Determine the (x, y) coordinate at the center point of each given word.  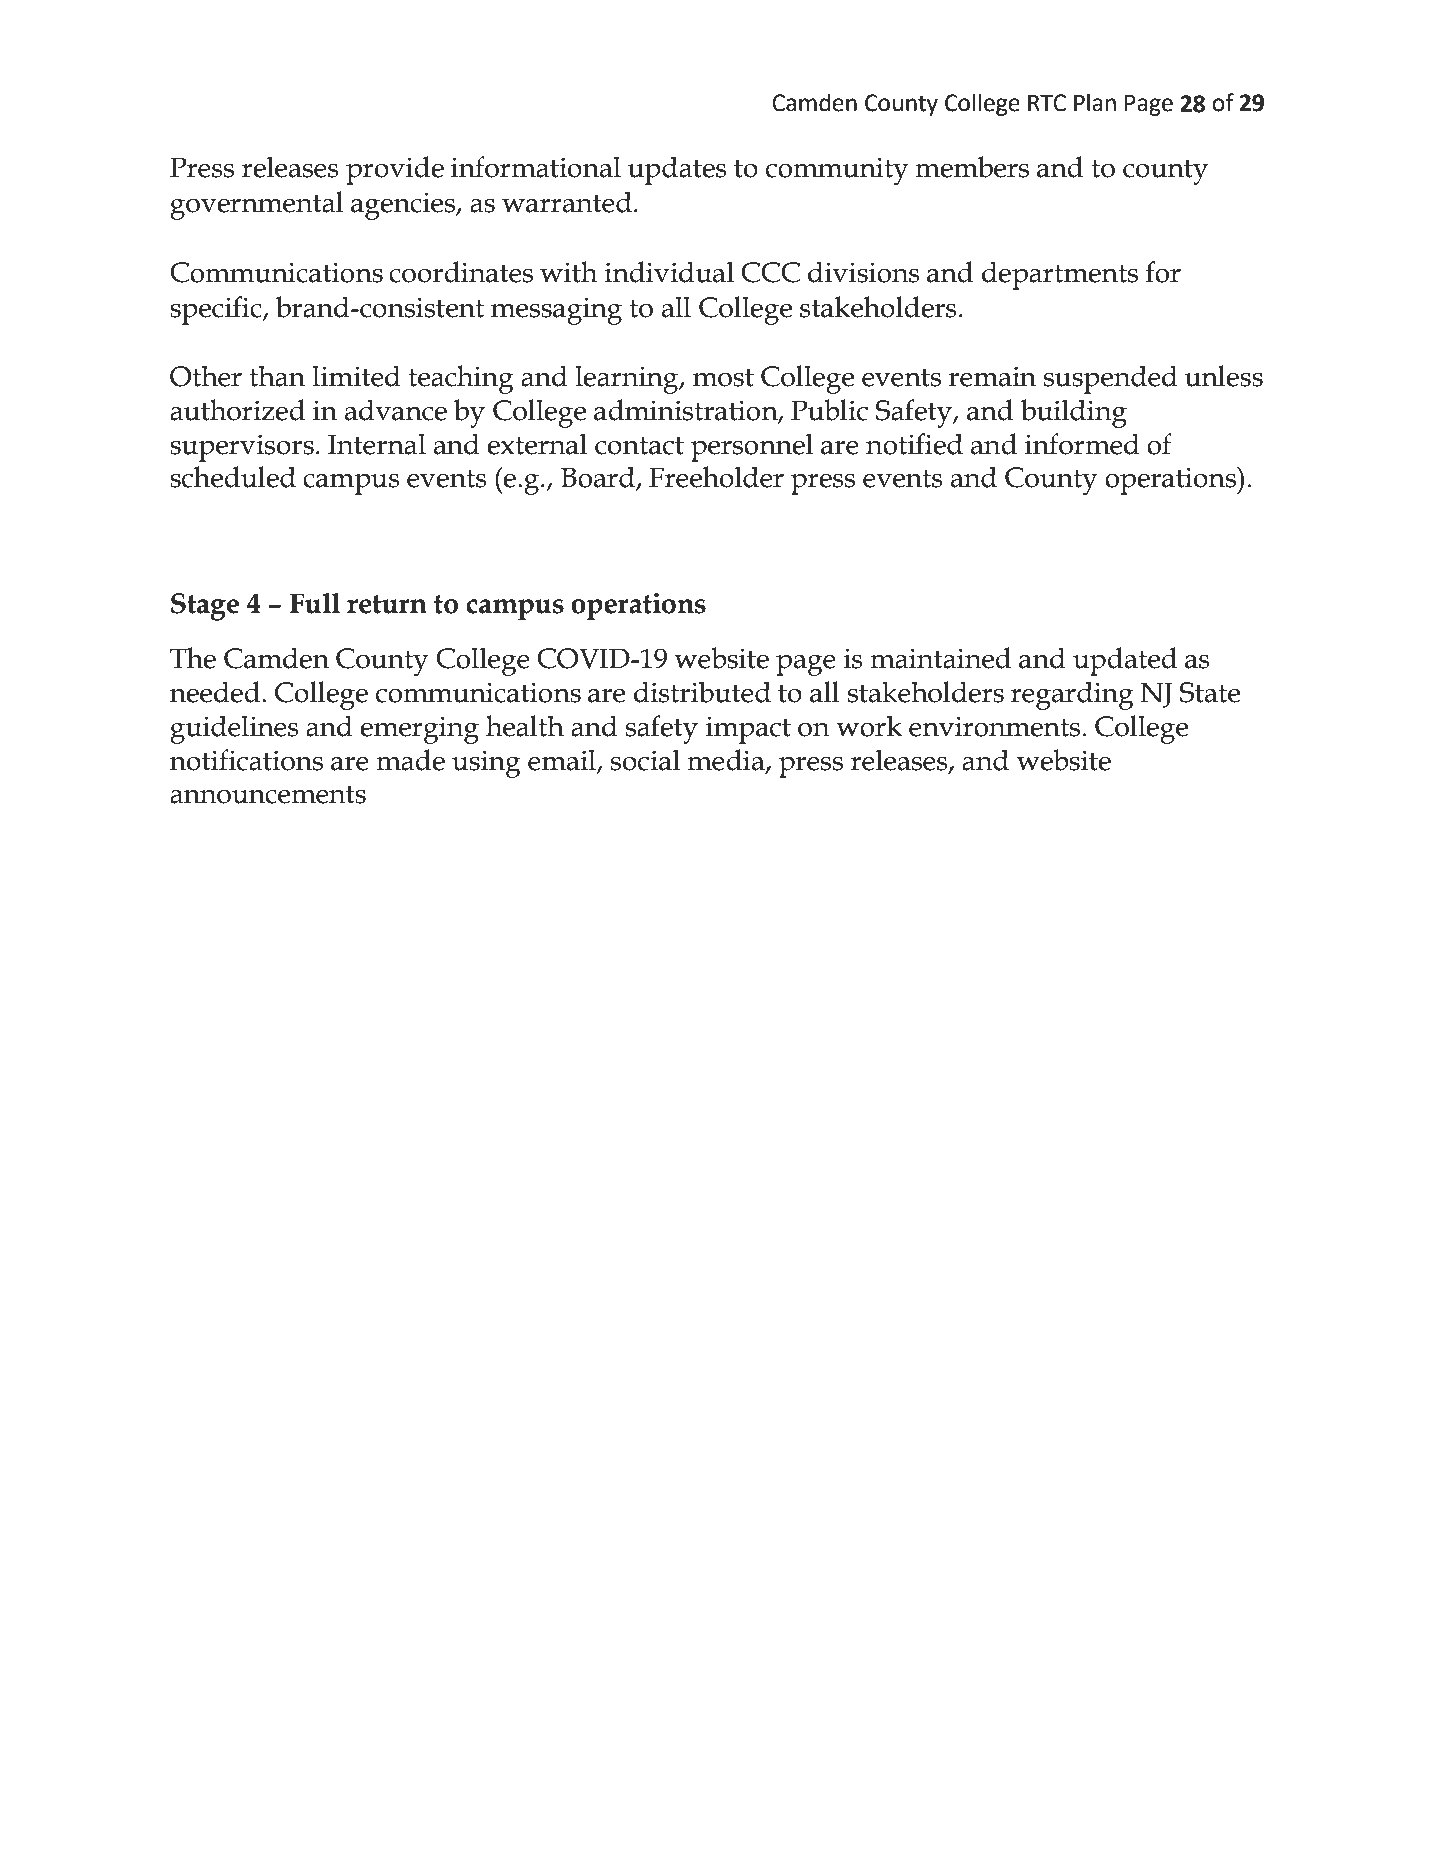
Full (315, 603)
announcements (268, 794)
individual (669, 272)
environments (994, 726)
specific (217, 310)
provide (395, 170)
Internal (377, 444)
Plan (1095, 102)
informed (1082, 444)
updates (677, 170)
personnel (752, 447)
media (727, 760)
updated (1125, 661)
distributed (702, 692)
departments (1060, 275)
